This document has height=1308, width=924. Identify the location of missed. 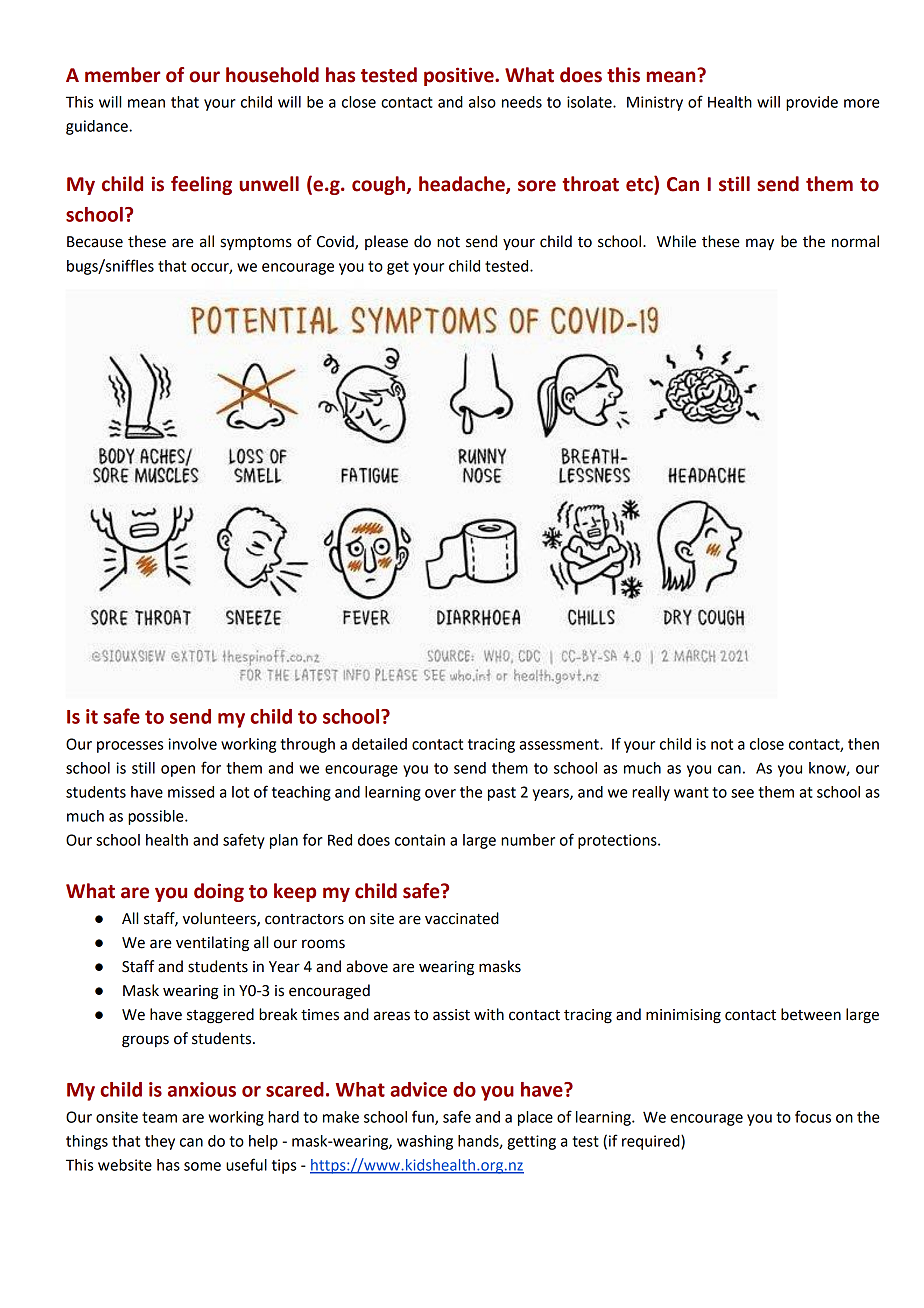
(191, 792).
